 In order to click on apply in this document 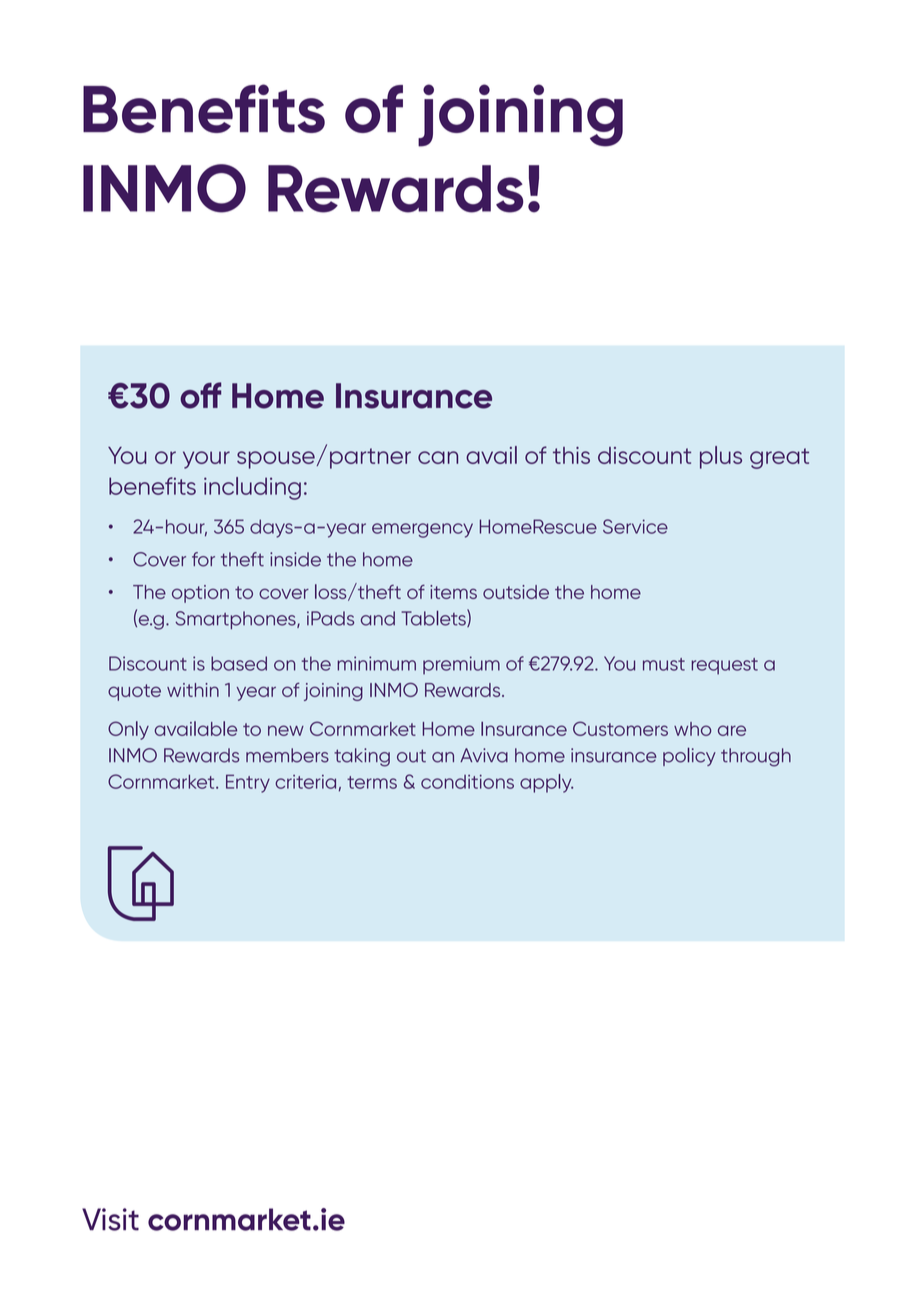, I will do `click(546, 783)`.
